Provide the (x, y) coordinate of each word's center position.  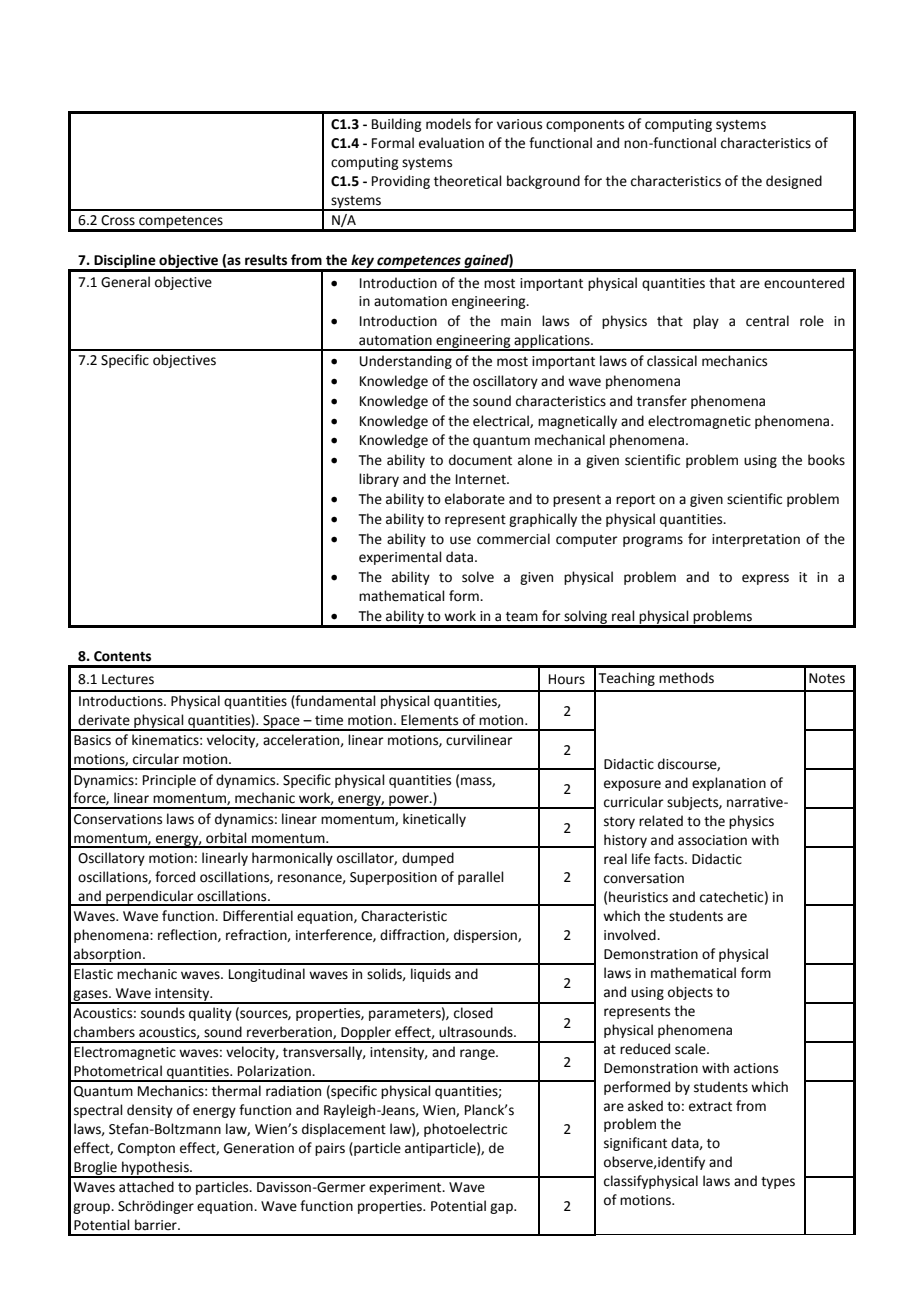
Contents (122, 656)
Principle (169, 781)
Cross (118, 220)
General (125, 282)
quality (210, 1014)
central (767, 321)
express (765, 579)
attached (146, 1187)
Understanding (406, 362)
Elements (429, 720)
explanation (729, 784)
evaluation (451, 143)
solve (478, 577)
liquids (431, 975)
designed (794, 182)
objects (690, 993)
